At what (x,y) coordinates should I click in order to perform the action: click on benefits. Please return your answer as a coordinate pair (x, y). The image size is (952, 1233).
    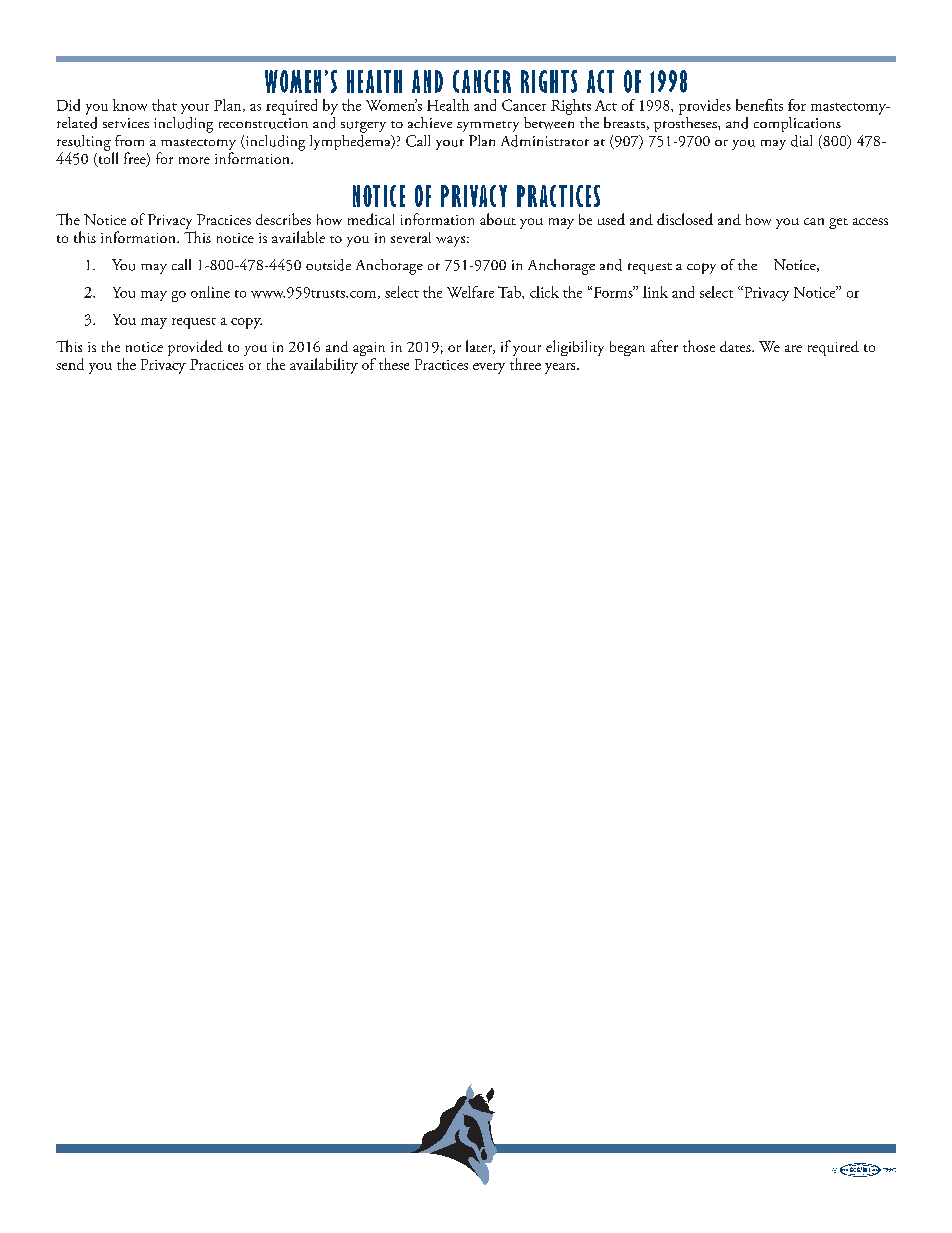
    Looking at the image, I should click on (759, 105).
